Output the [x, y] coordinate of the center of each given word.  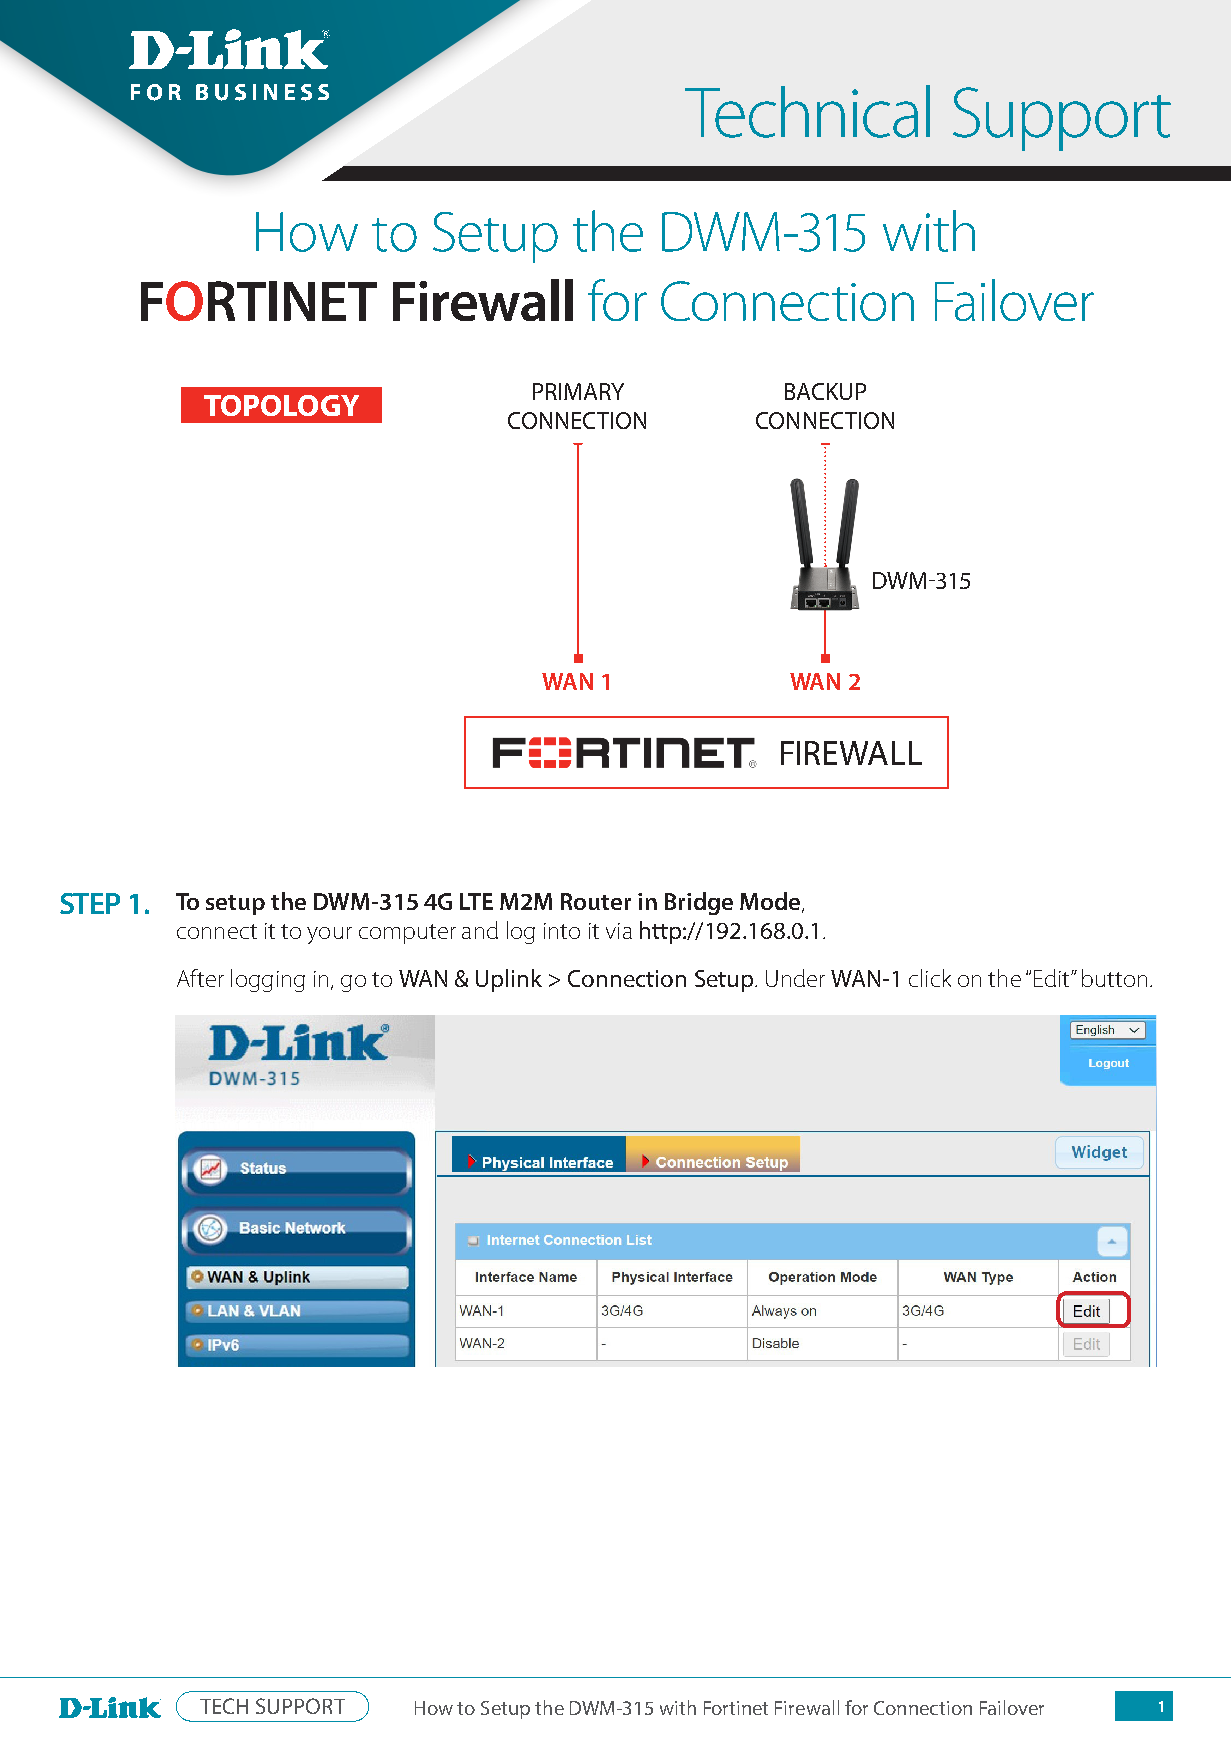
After [200, 978]
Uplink [509, 980]
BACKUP [825, 391]
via [619, 931]
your [329, 935]
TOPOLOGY [281, 405]
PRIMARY [578, 391]
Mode [771, 902]
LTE [476, 901]
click [930, 978]
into [562, 931]
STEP [90, 903]
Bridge [699, 903]
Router [596, 901]
